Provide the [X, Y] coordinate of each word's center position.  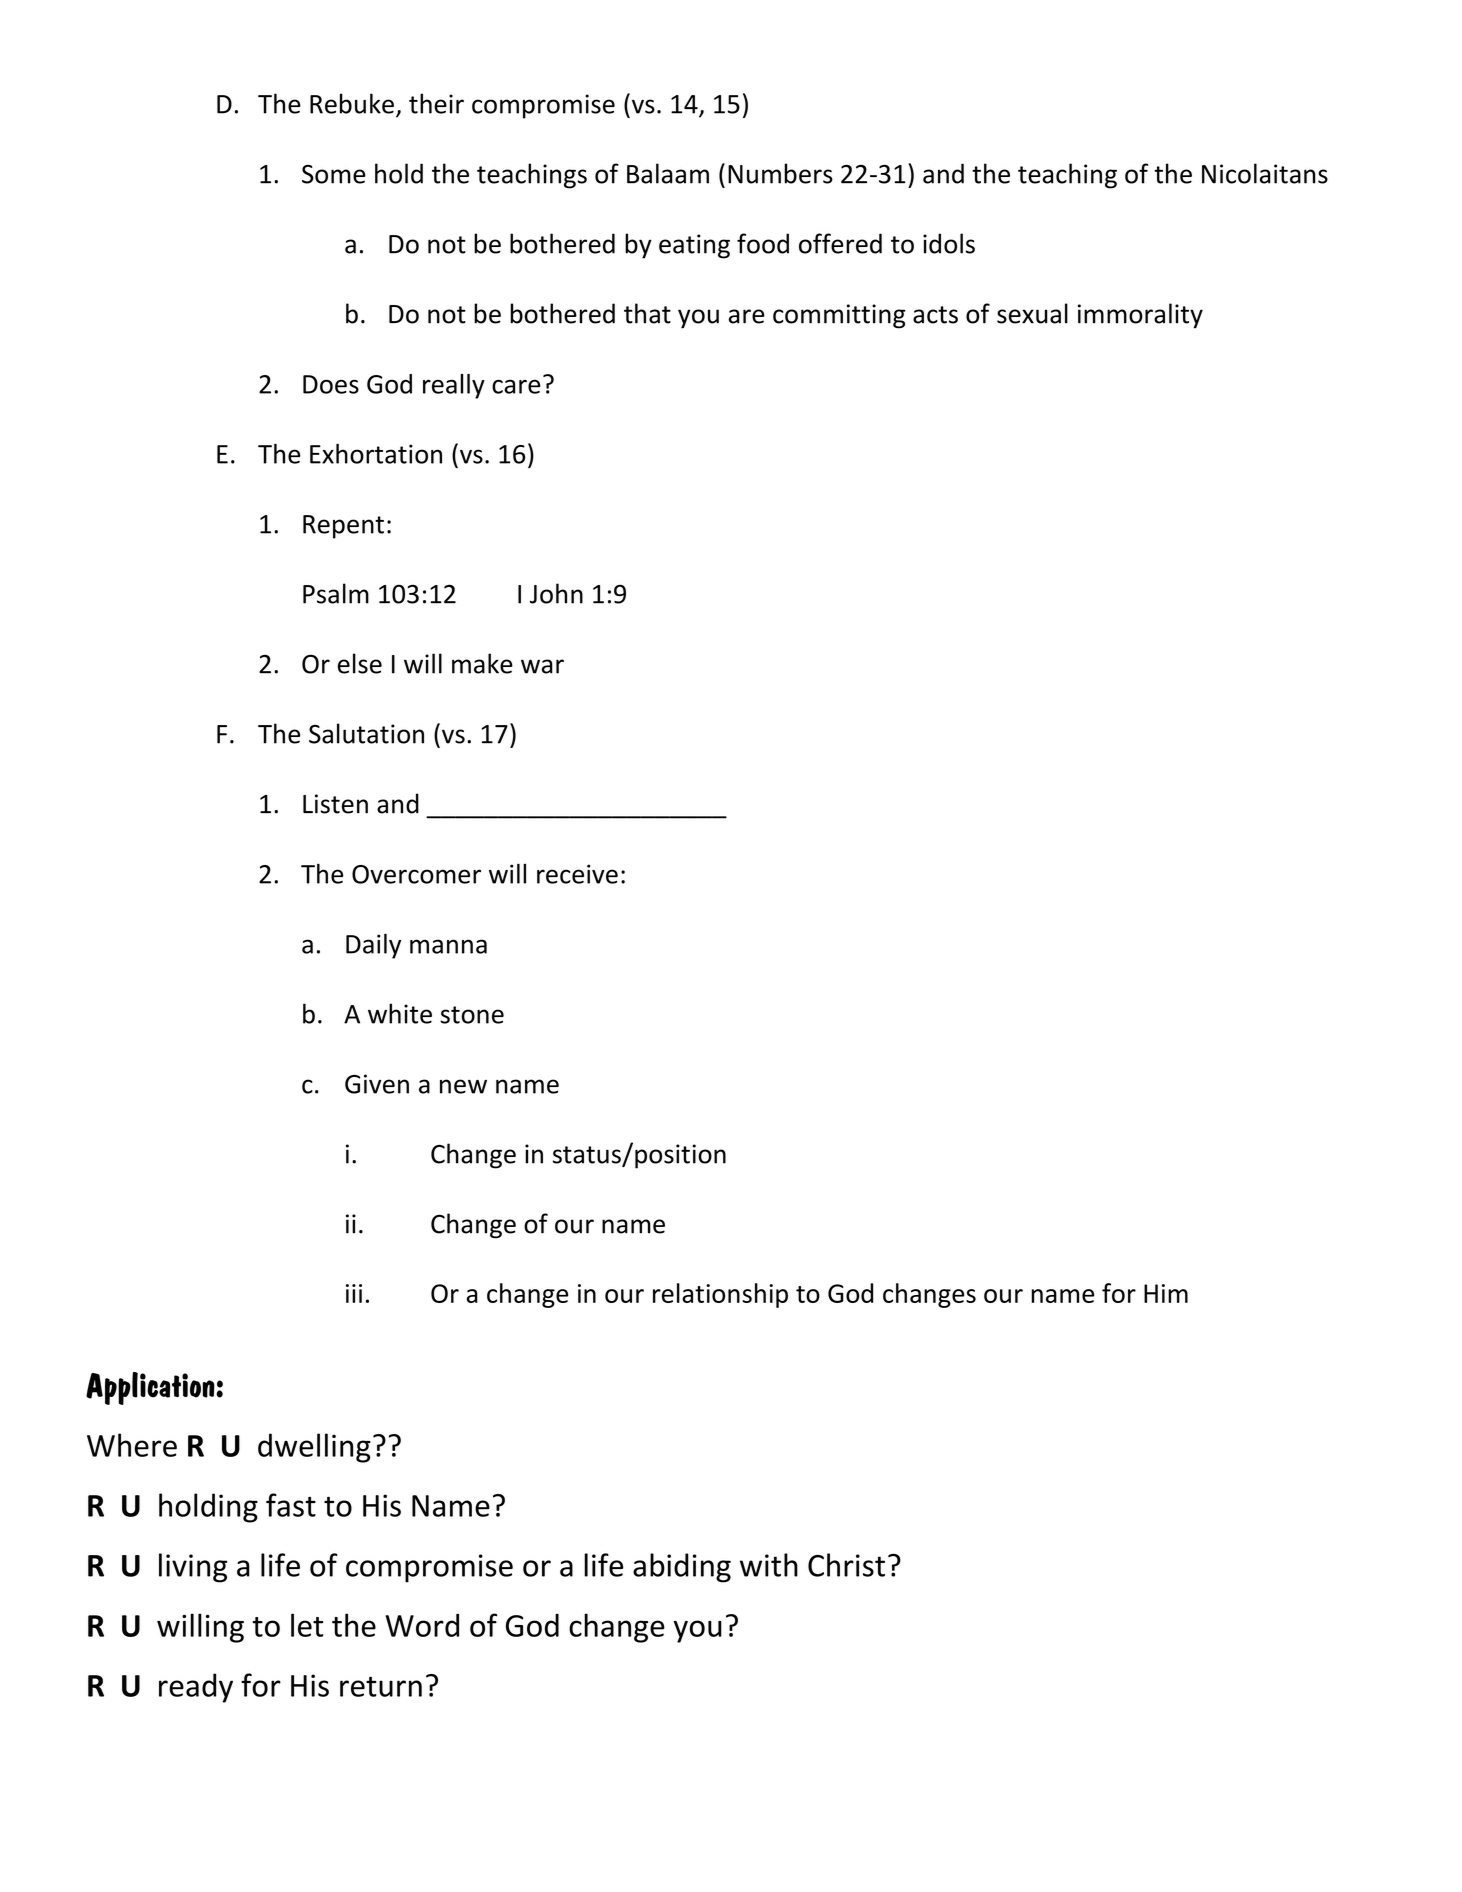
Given [377, 1084]
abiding [682, 1568]
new [463, 1086]
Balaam [668, 173]
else [360, 663]
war [542, 666]
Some [334, 174]
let [307, 1625]
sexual [1032, 313]
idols [949, 243]
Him [1166, 1293]
